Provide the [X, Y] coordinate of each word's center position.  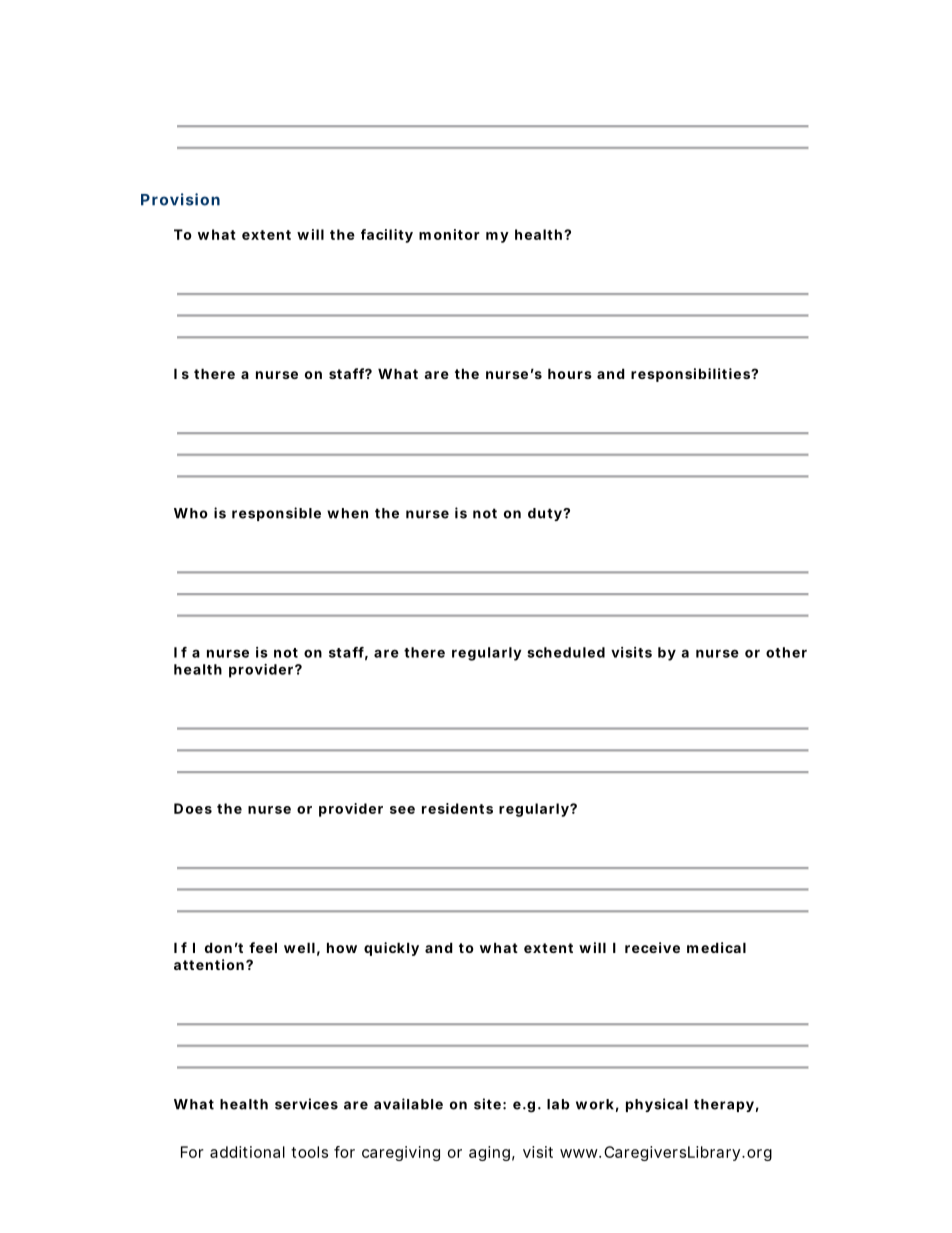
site [487, 1104]
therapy [724, 1105]
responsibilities [691, 375]
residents [457, 808]
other [786, 652]
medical [716, 947]
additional [247, 1152]
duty [545, 514]
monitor [449, 234]
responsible [276, 514]
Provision [180, 199]
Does [193, 808]
